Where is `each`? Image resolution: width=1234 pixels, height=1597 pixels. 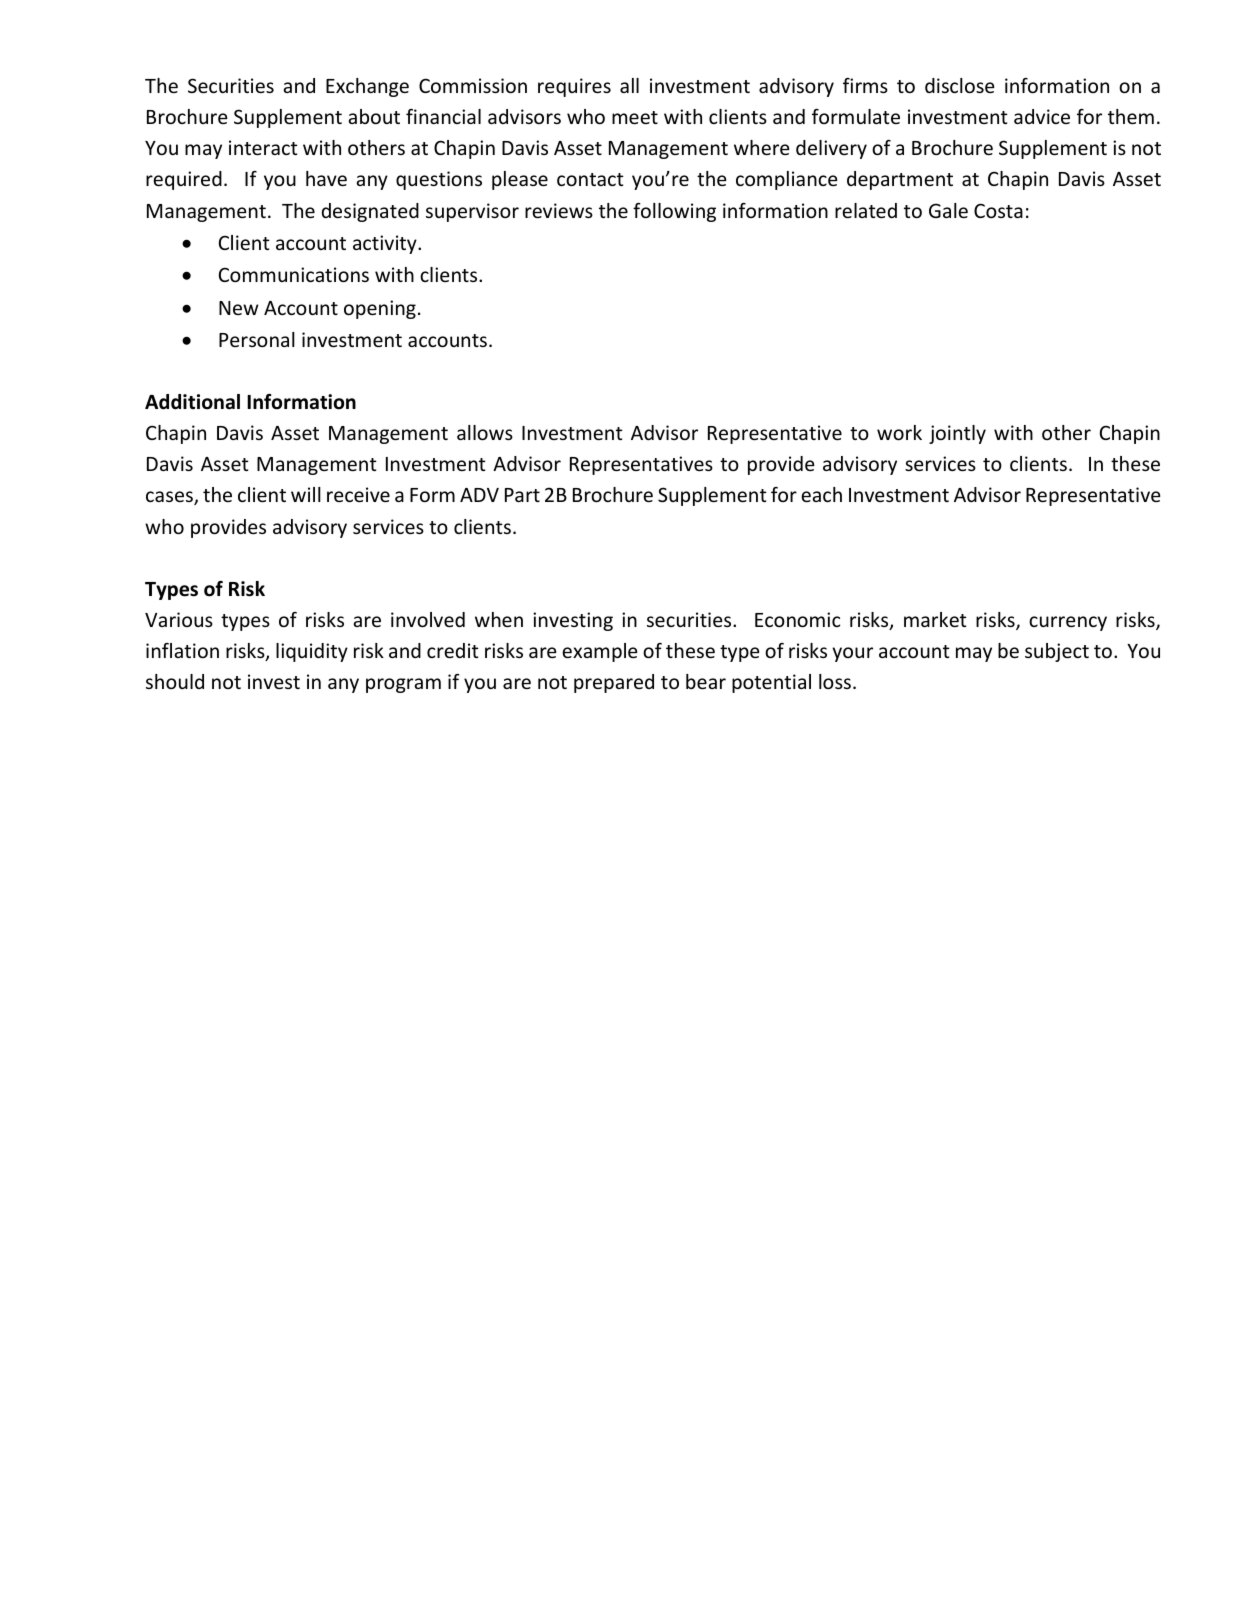 each is located at coordinates (821, 494).
